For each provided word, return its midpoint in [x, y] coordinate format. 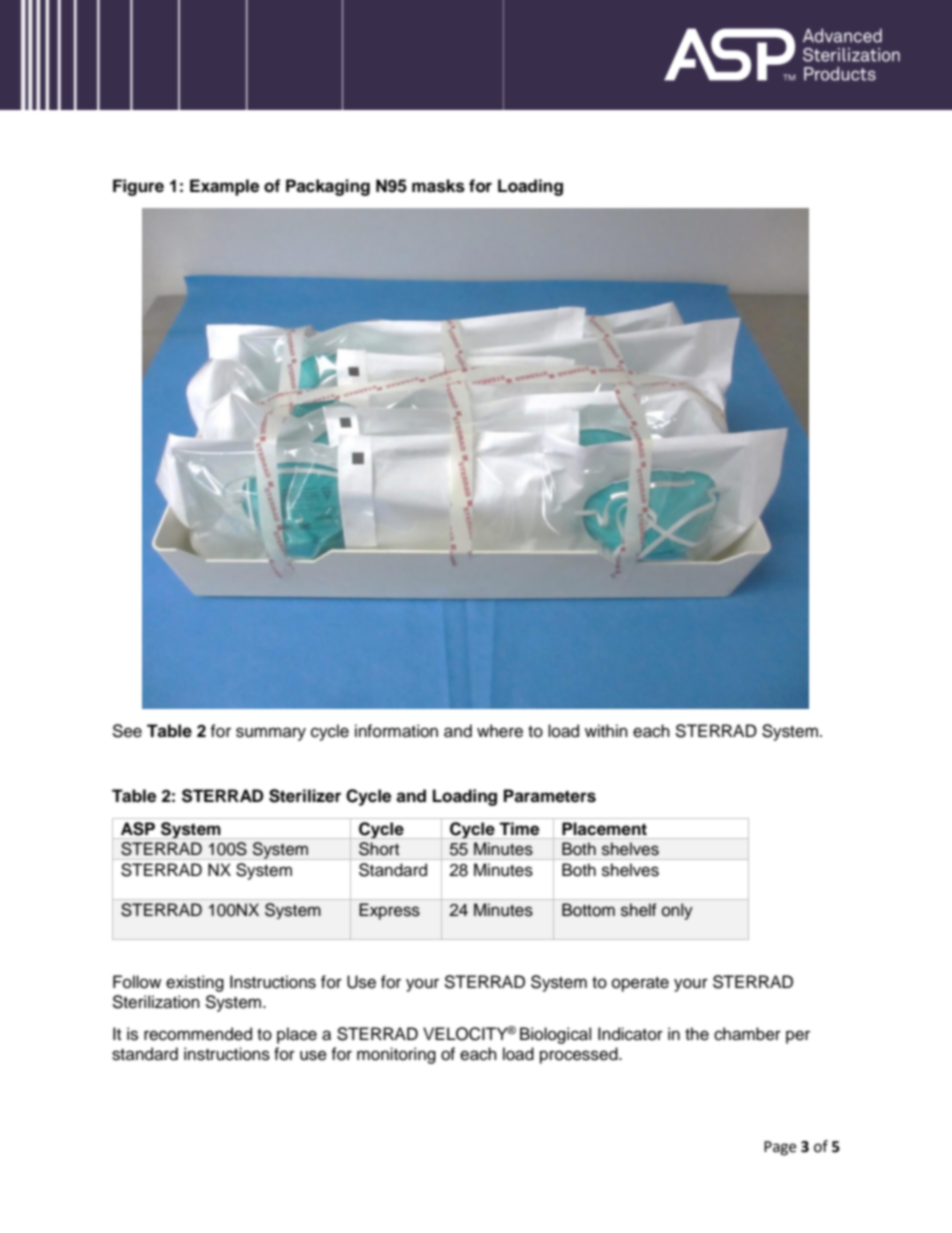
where [500, 731]
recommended [198, 1034]
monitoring [396, 1055]
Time [519, 828]
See [127, 731]
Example [224, 187]
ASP [138, 829]
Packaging [328, 187]
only [677, 911]
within [606, 730]
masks [438, 186]
